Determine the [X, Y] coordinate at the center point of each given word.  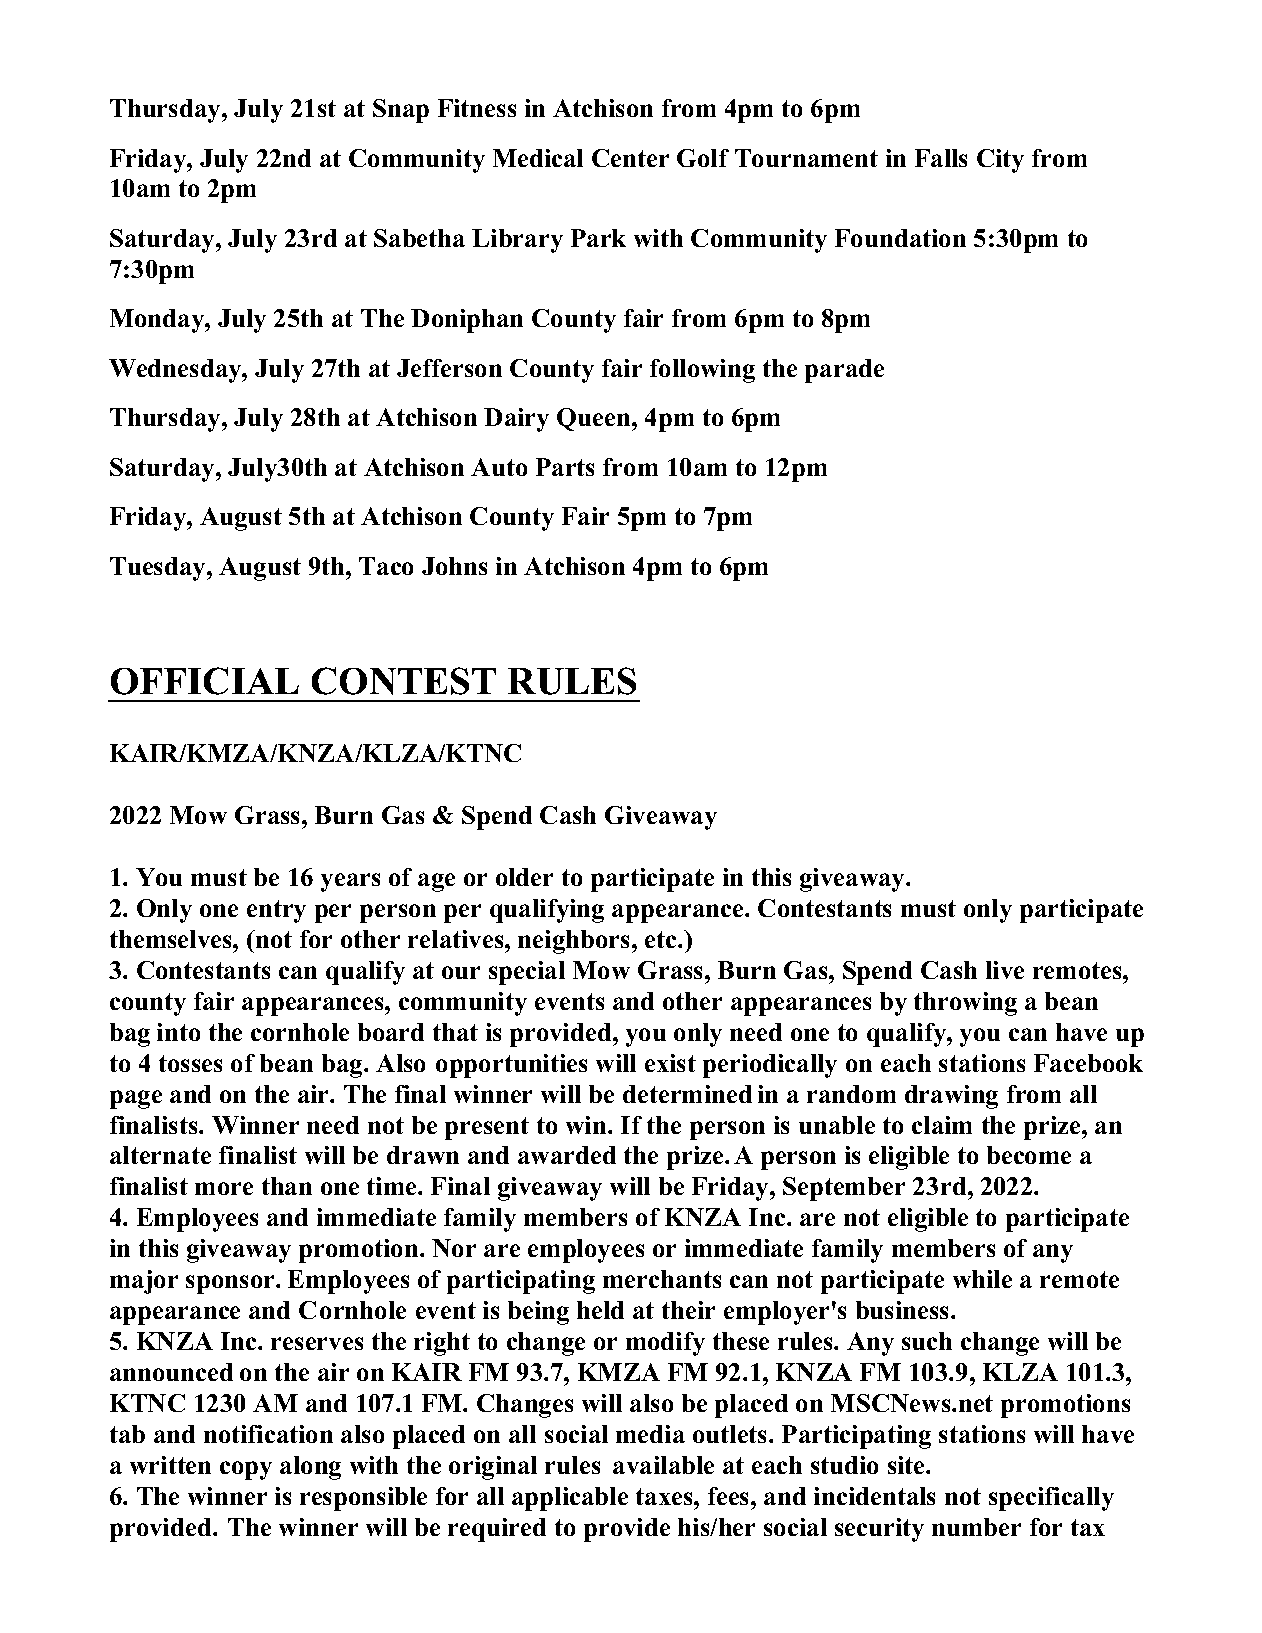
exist [670, 1063]
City [1000, 161]
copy [246, 1470]
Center [630, 158]
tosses [190, 1063]
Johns [454, 566]
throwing [965, 1004]
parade [844, 371]
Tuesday [159, 569]
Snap [401, 111]
